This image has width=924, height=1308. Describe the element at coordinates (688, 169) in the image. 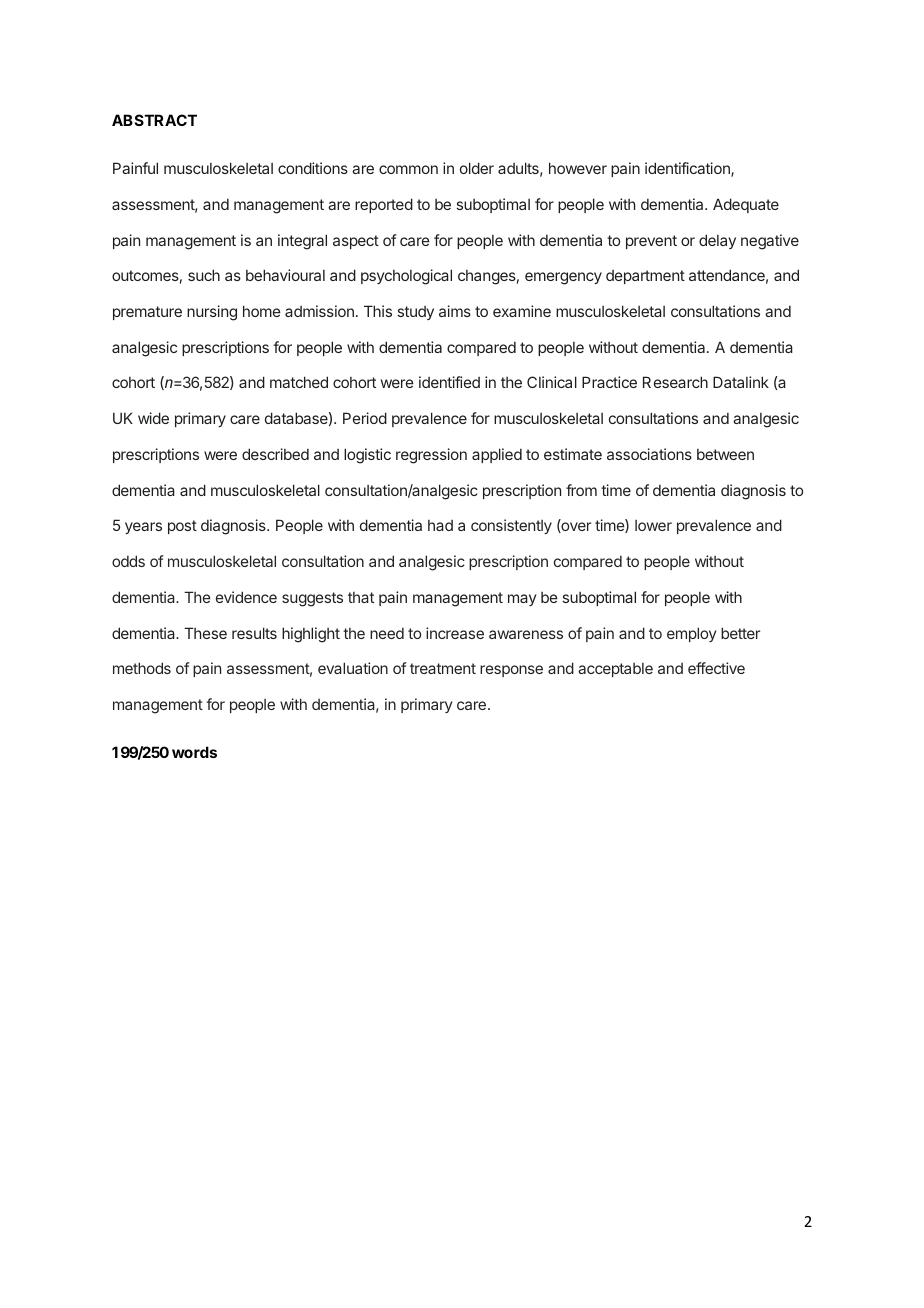

I see `identification` at that location.
